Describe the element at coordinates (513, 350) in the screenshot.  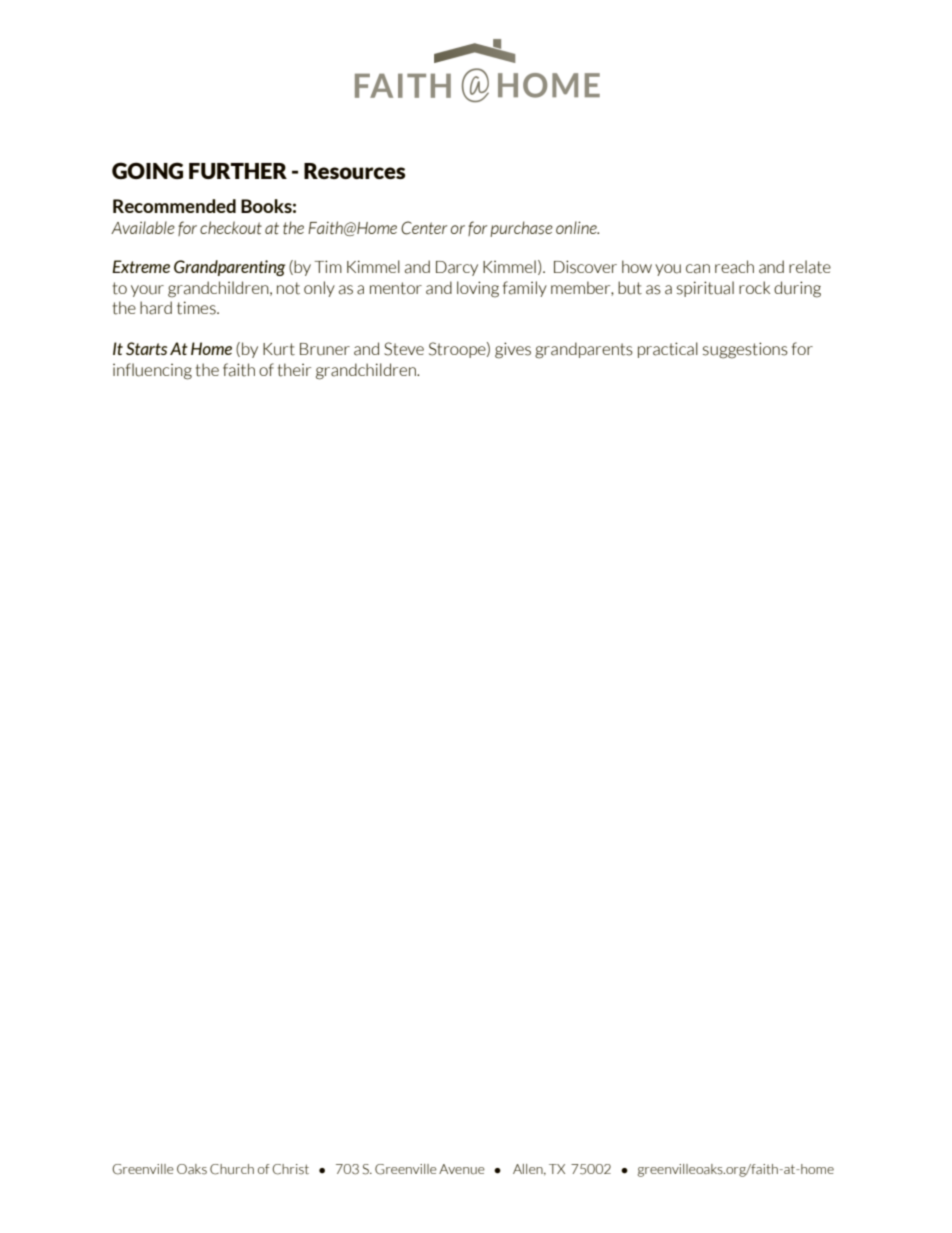
I see `gives` at that location.
